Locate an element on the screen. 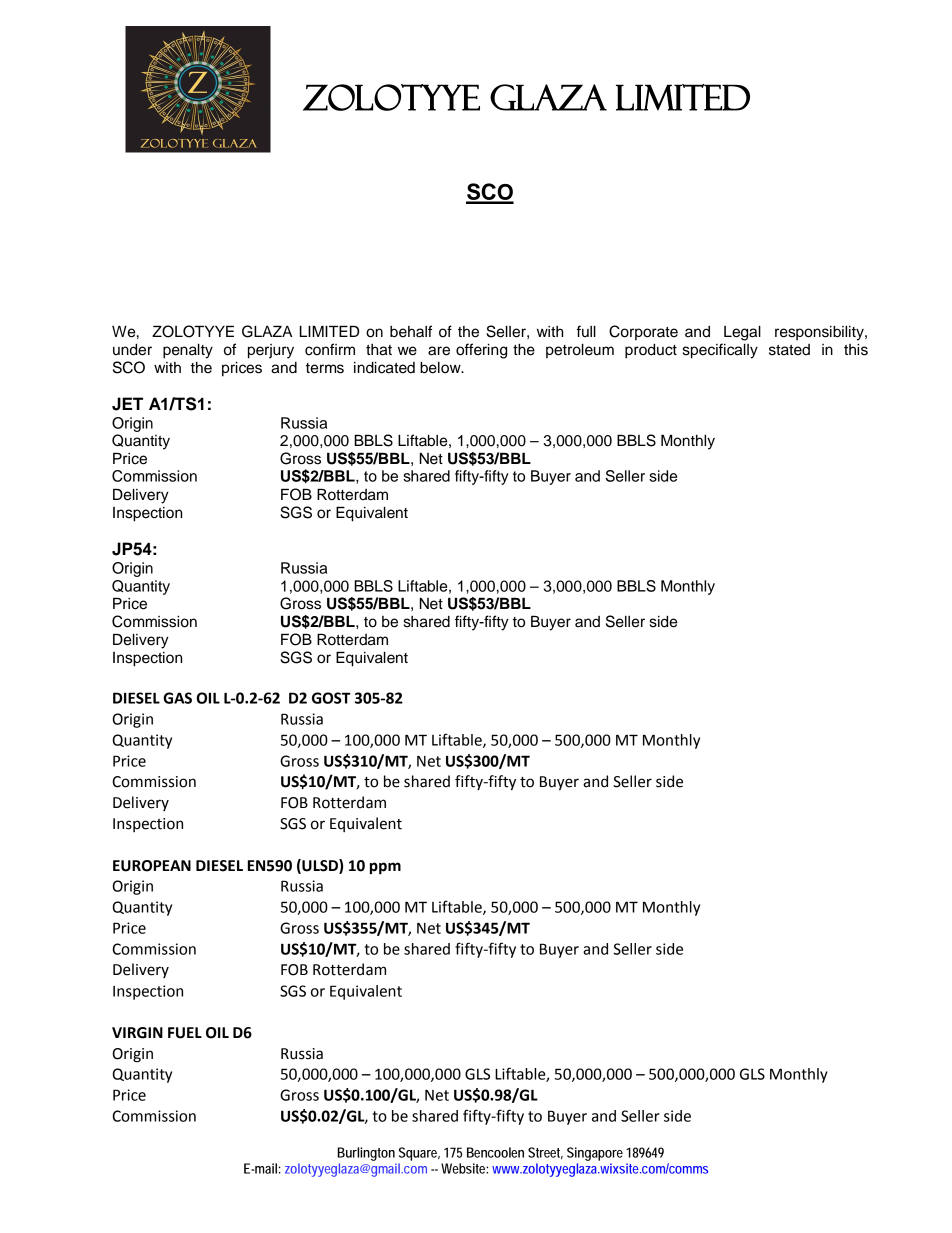  stated is located at coordinates (789, 350).
